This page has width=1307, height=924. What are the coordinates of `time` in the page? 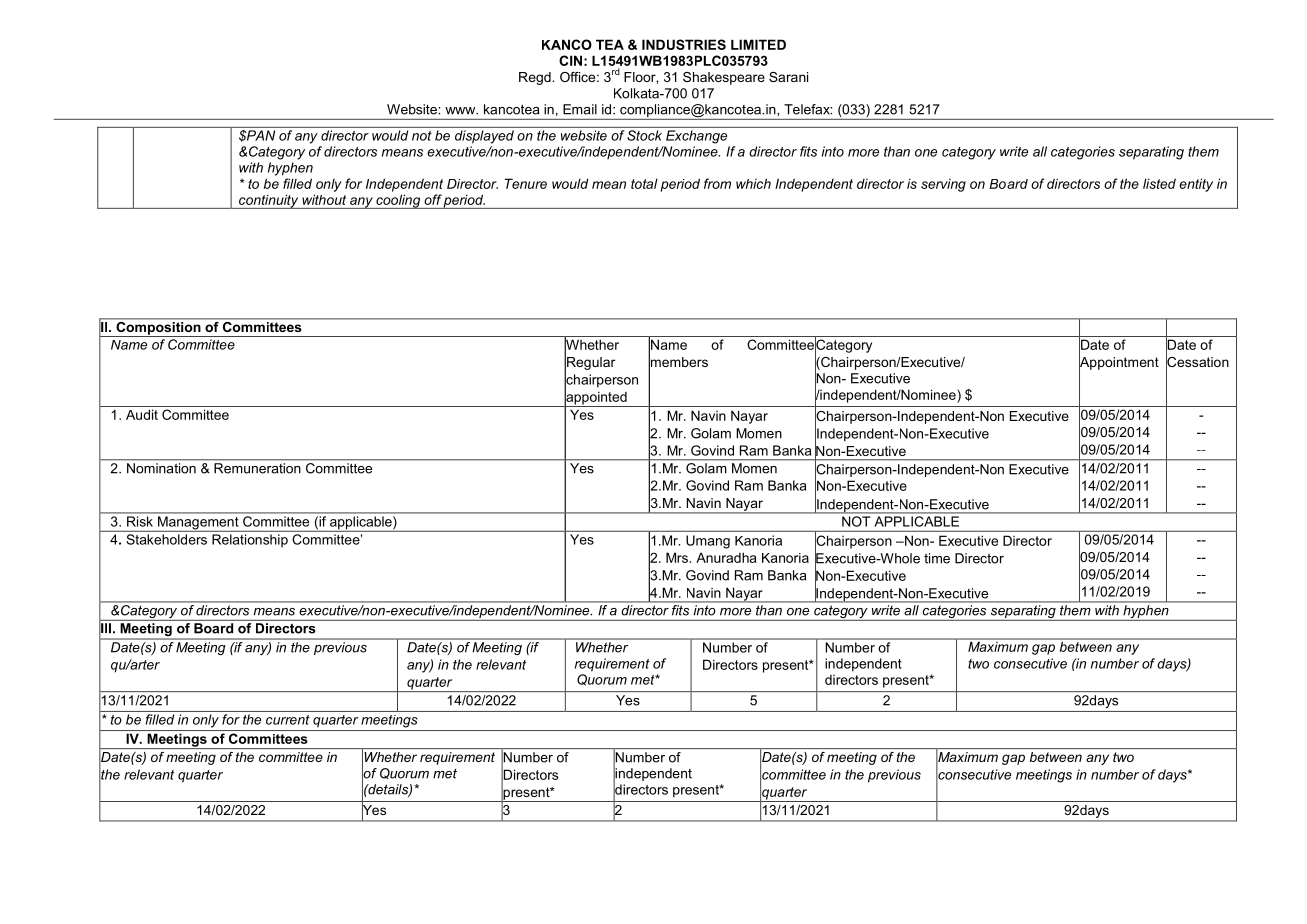 It's located at (937, 558).
